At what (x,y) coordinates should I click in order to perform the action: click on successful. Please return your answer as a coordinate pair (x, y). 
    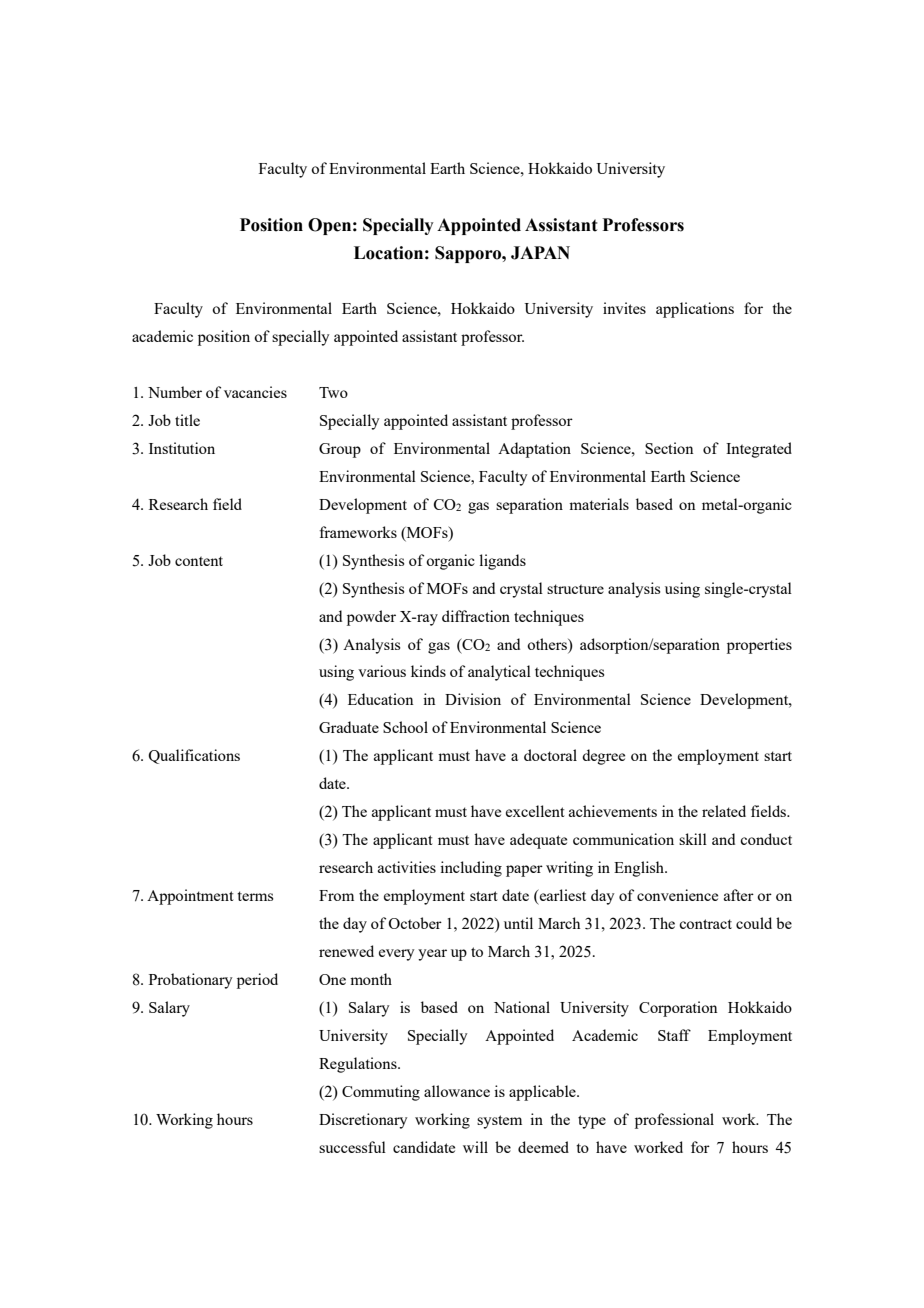
    Looking at the image, I should click on (352, 1147).
